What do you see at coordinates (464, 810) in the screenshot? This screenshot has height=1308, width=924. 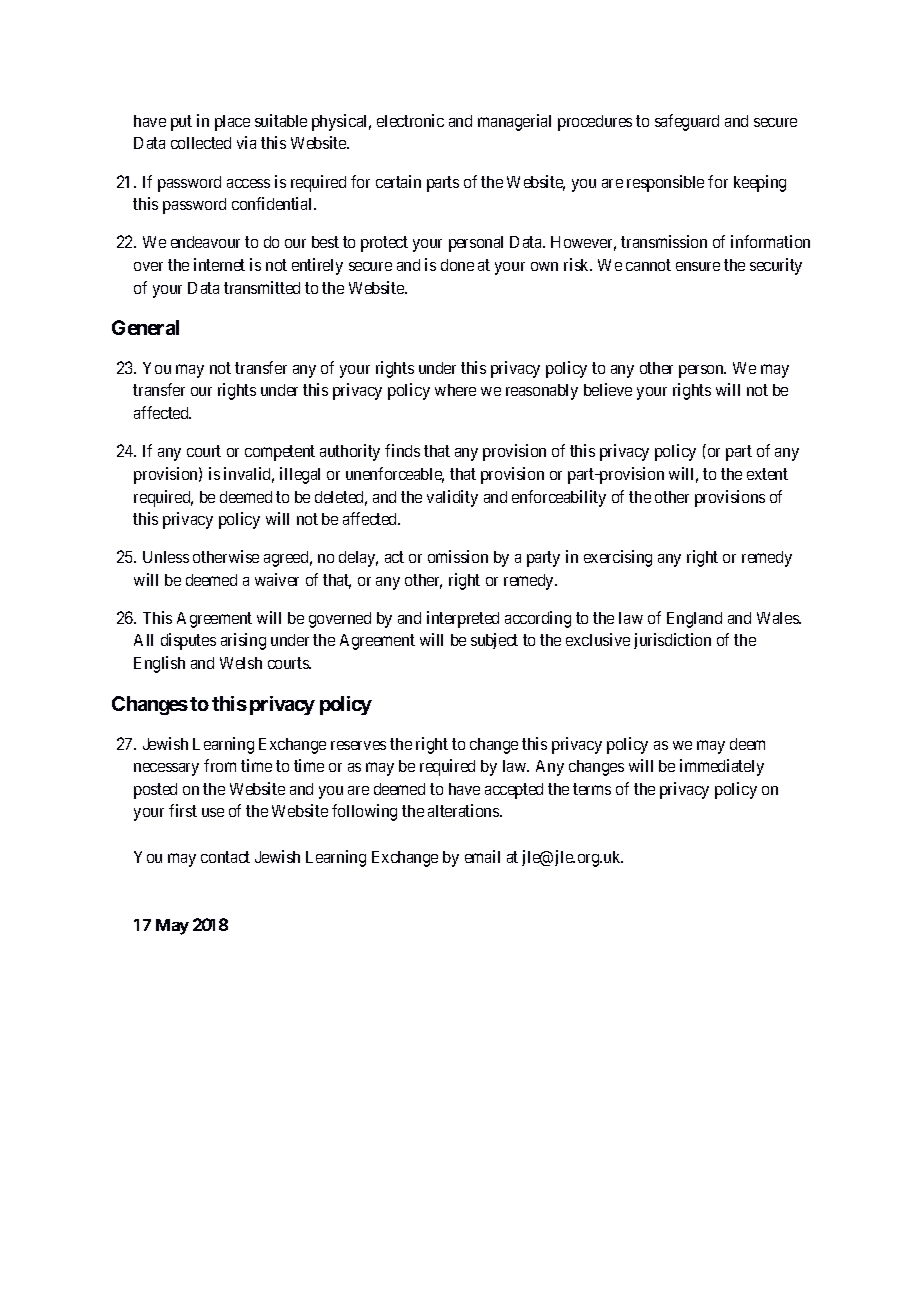 I see `alterations` at bounding box center [464, 810].
